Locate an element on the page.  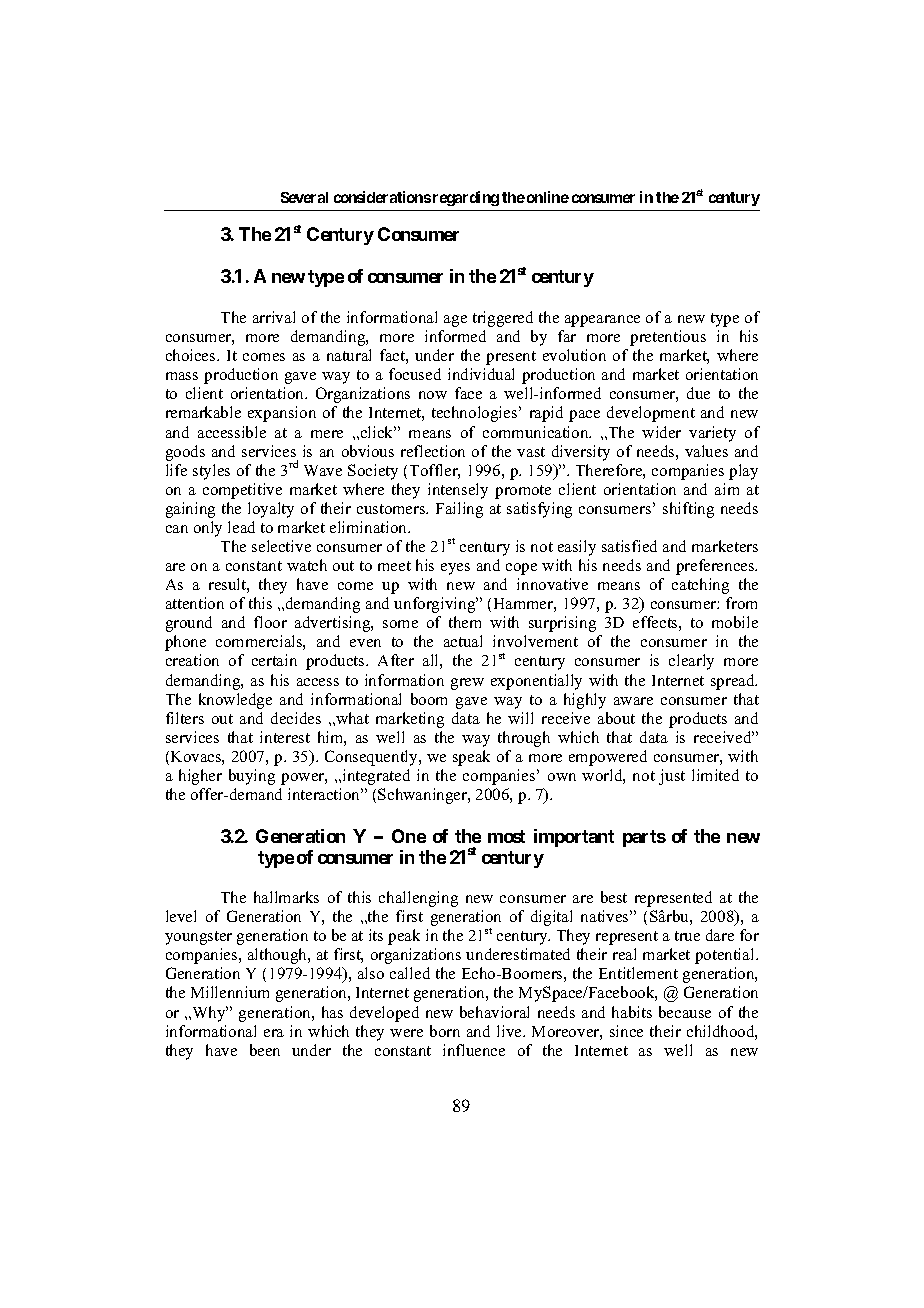
clearly is located at coordinates (691, 662).
